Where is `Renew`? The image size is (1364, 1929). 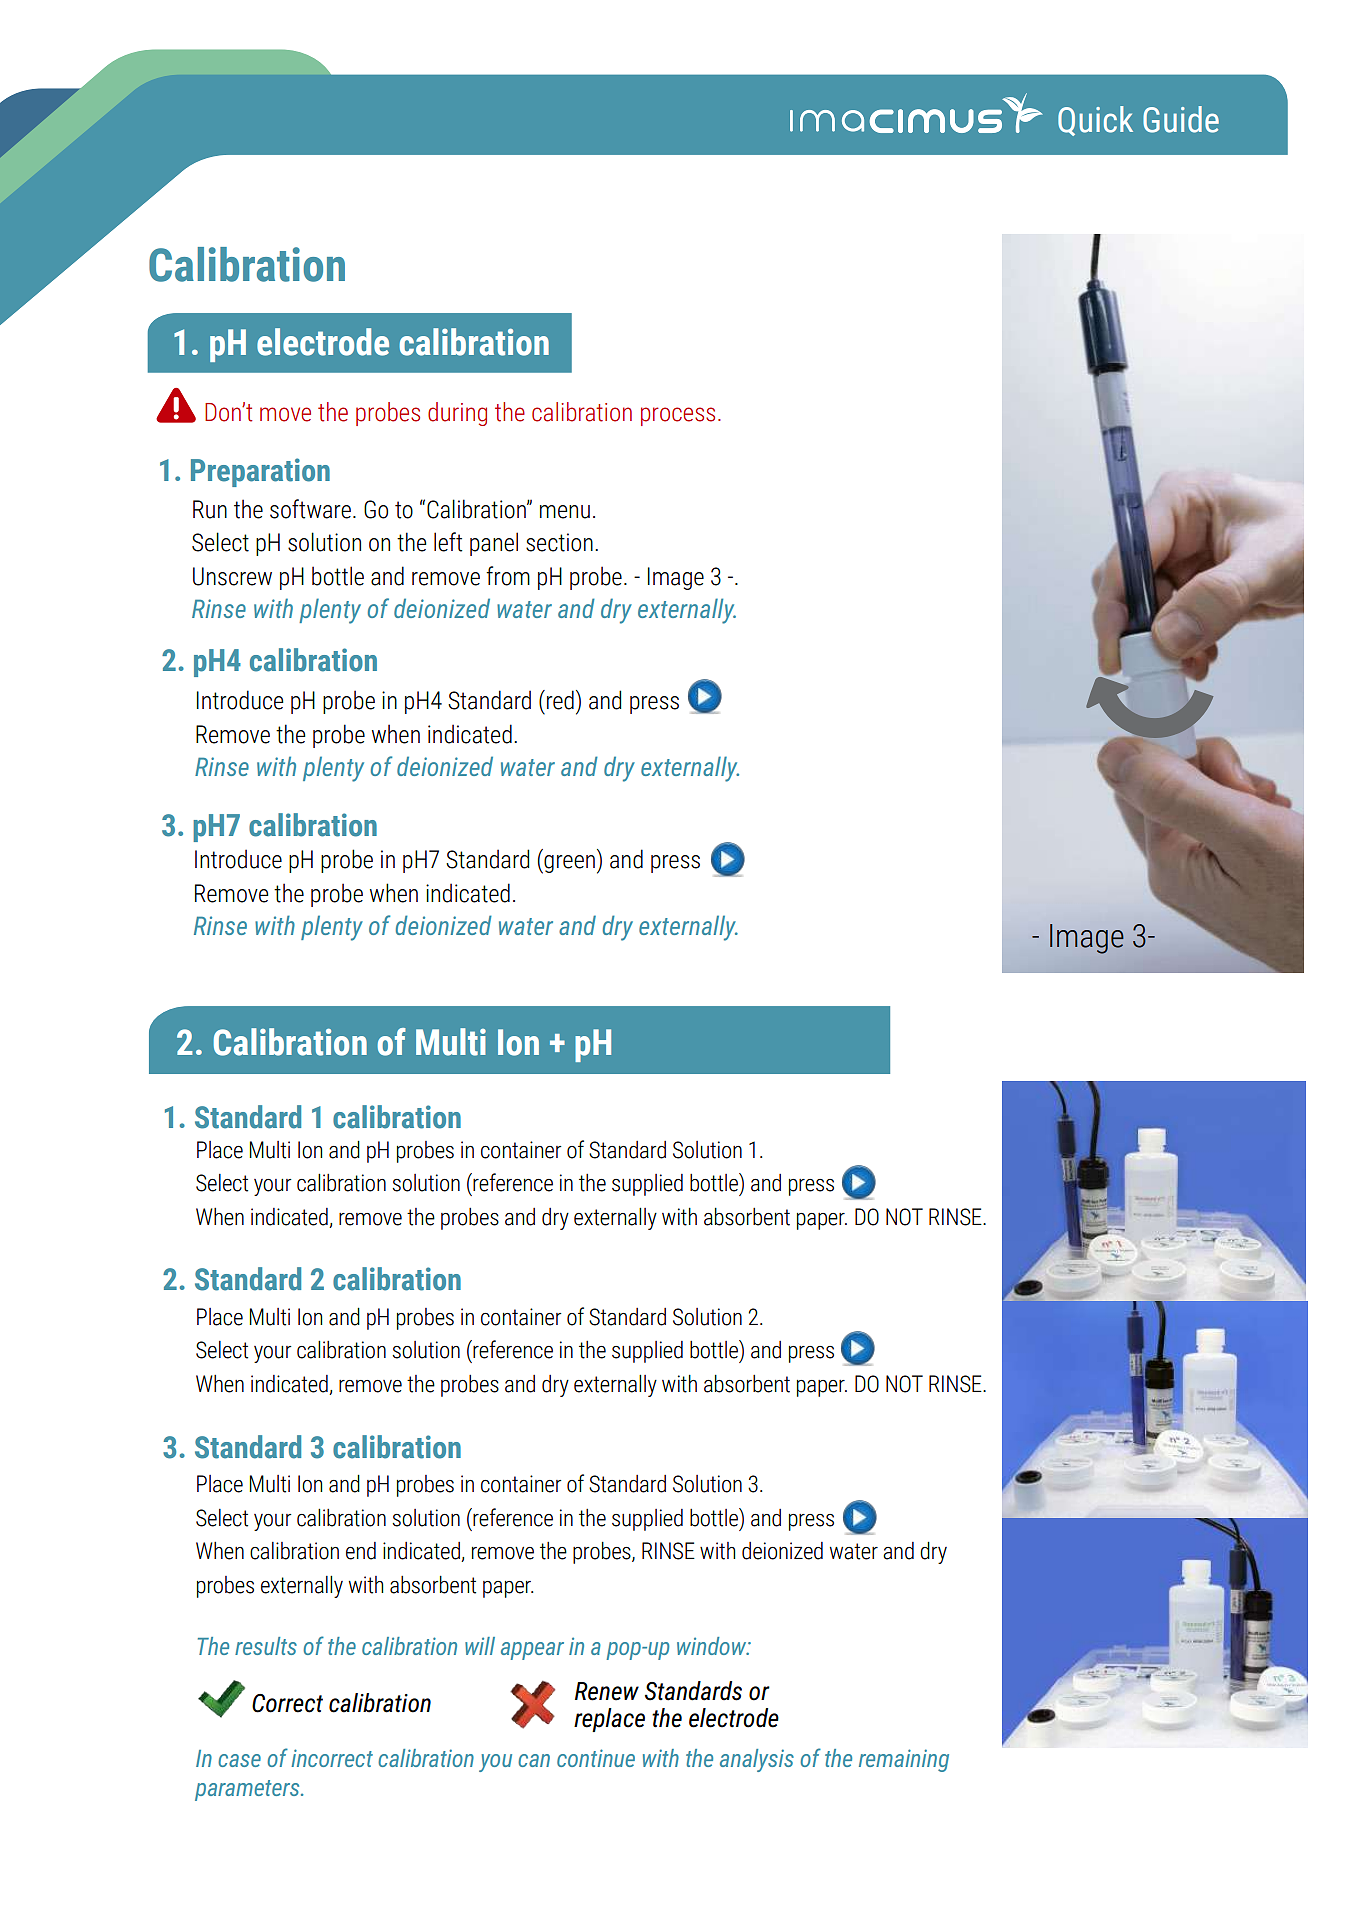
Renew is located at coordinates (607, 1691).
